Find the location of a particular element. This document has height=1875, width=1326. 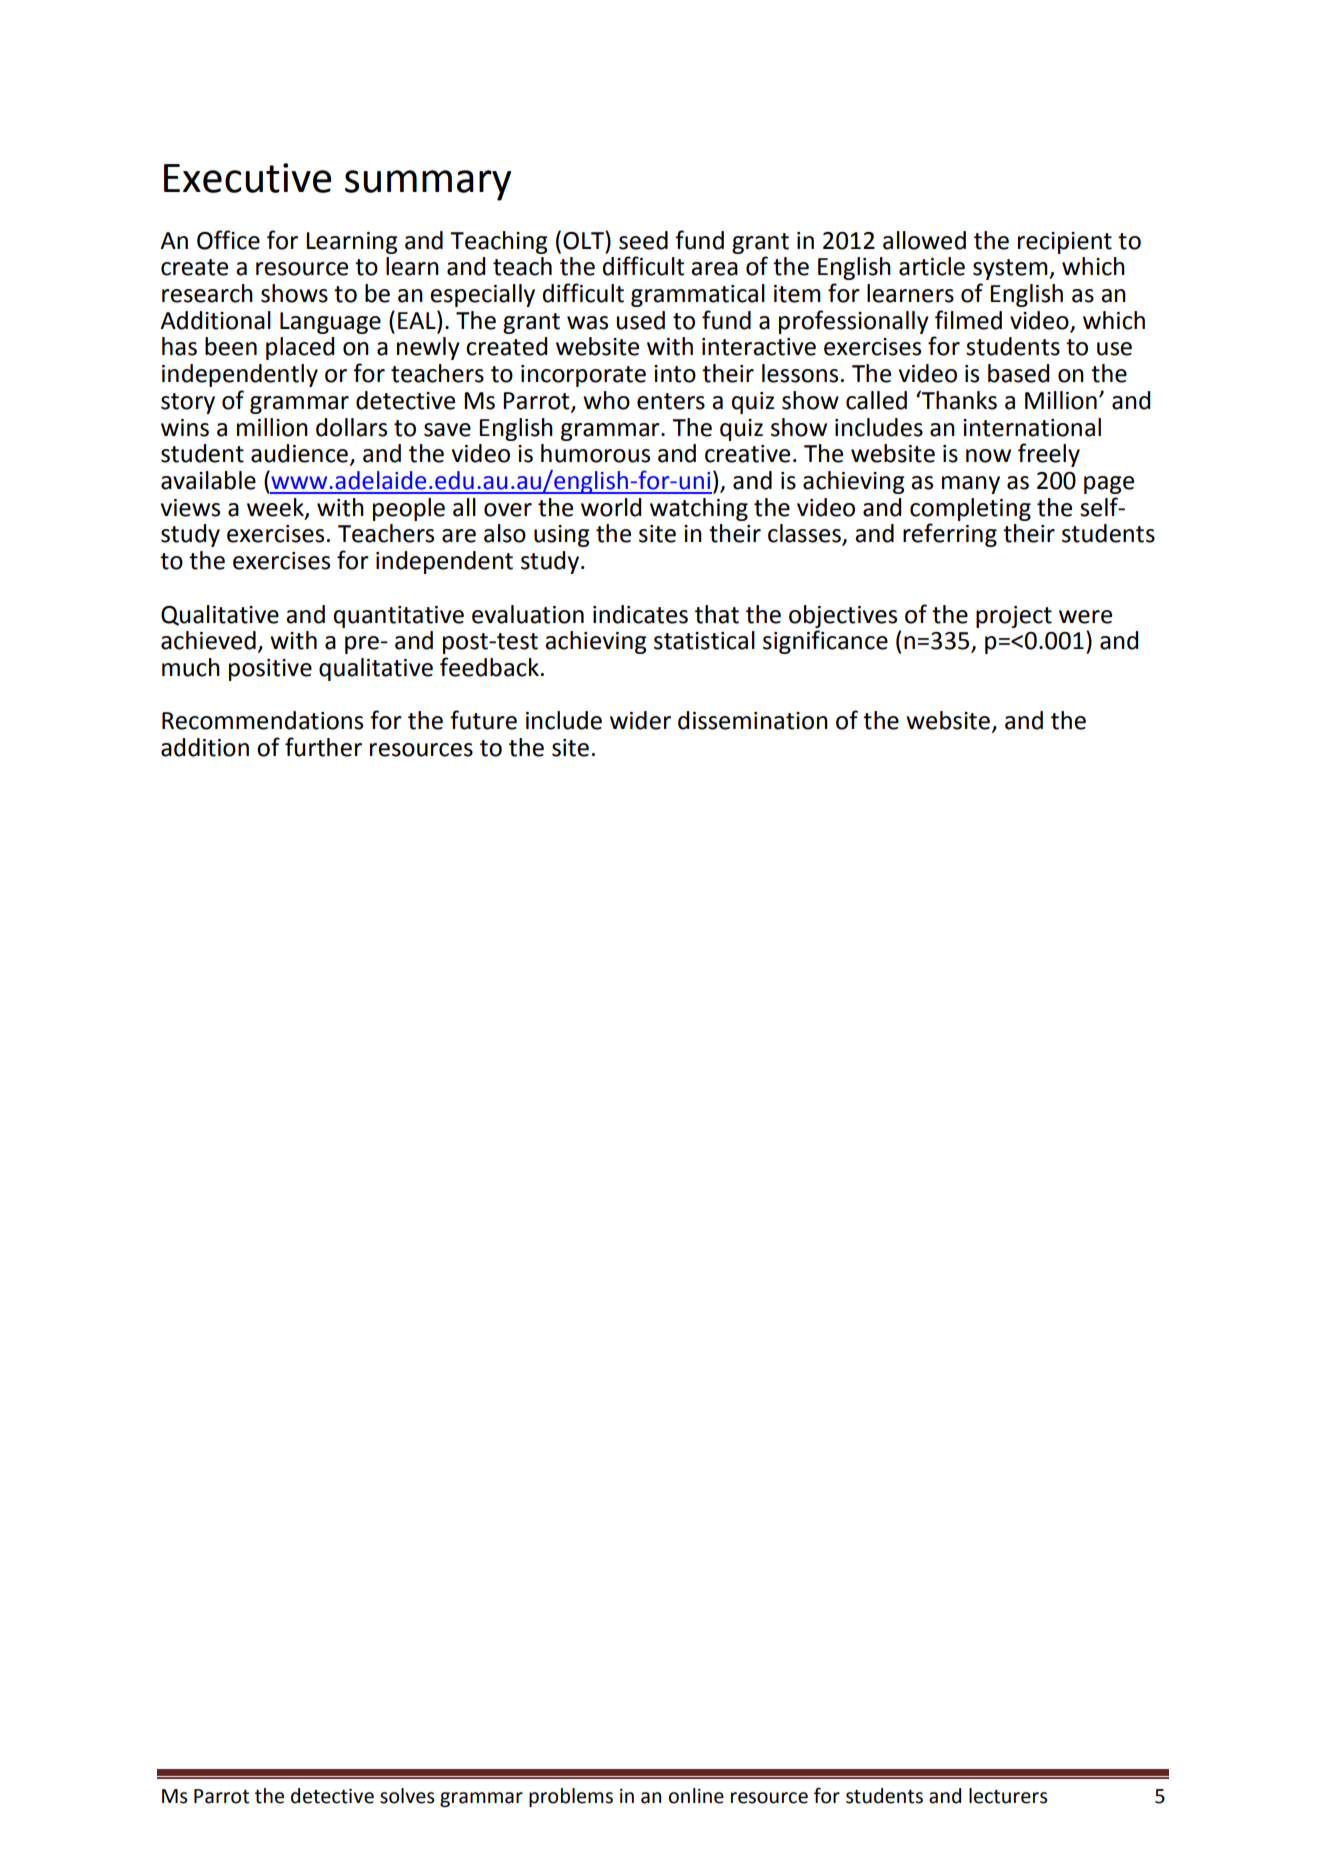

system is located at coordinates (1011, 269).
